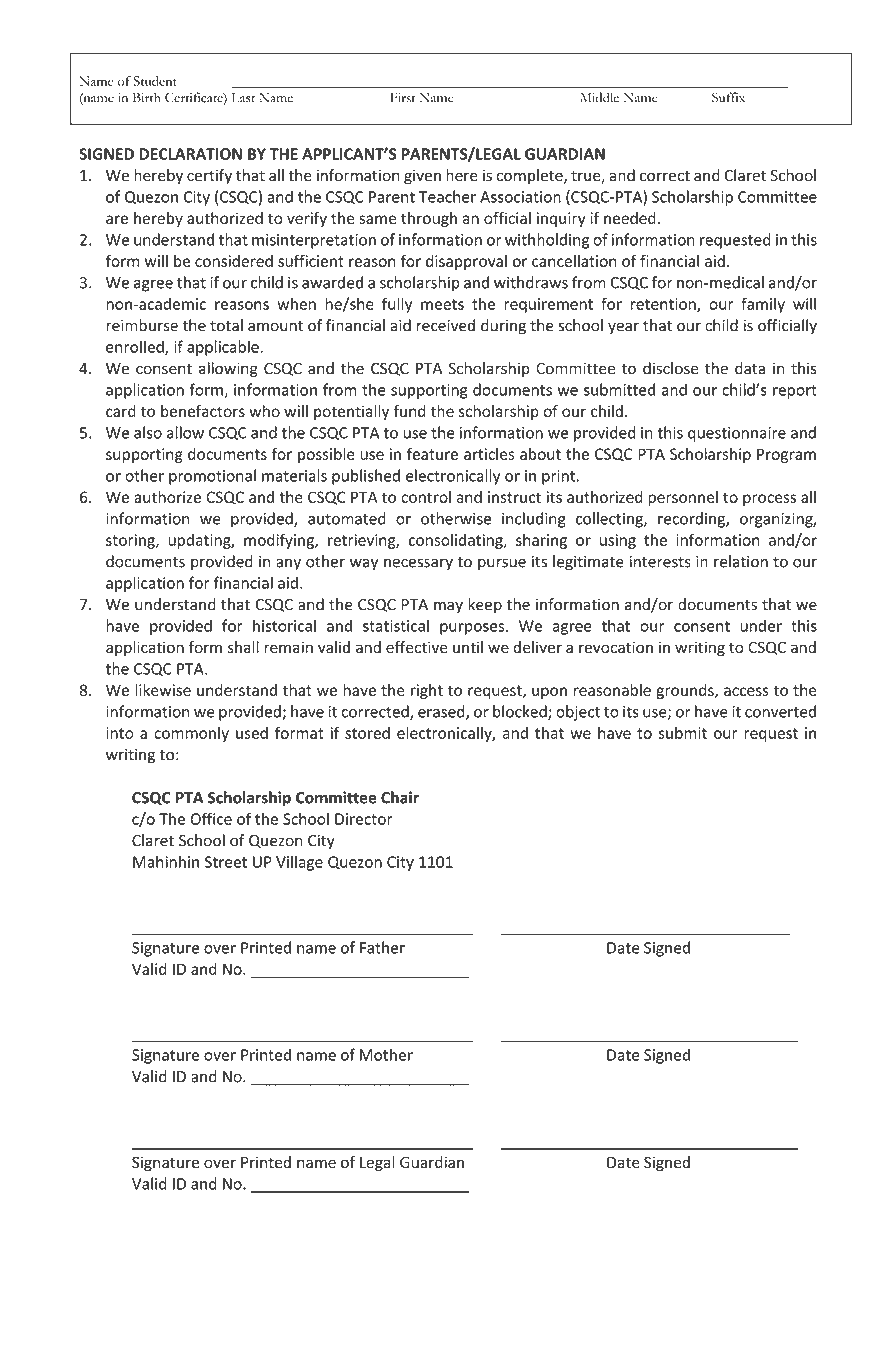 The width and height of the document is (896, 1371). I want to click on Street, so click(226, 862).
